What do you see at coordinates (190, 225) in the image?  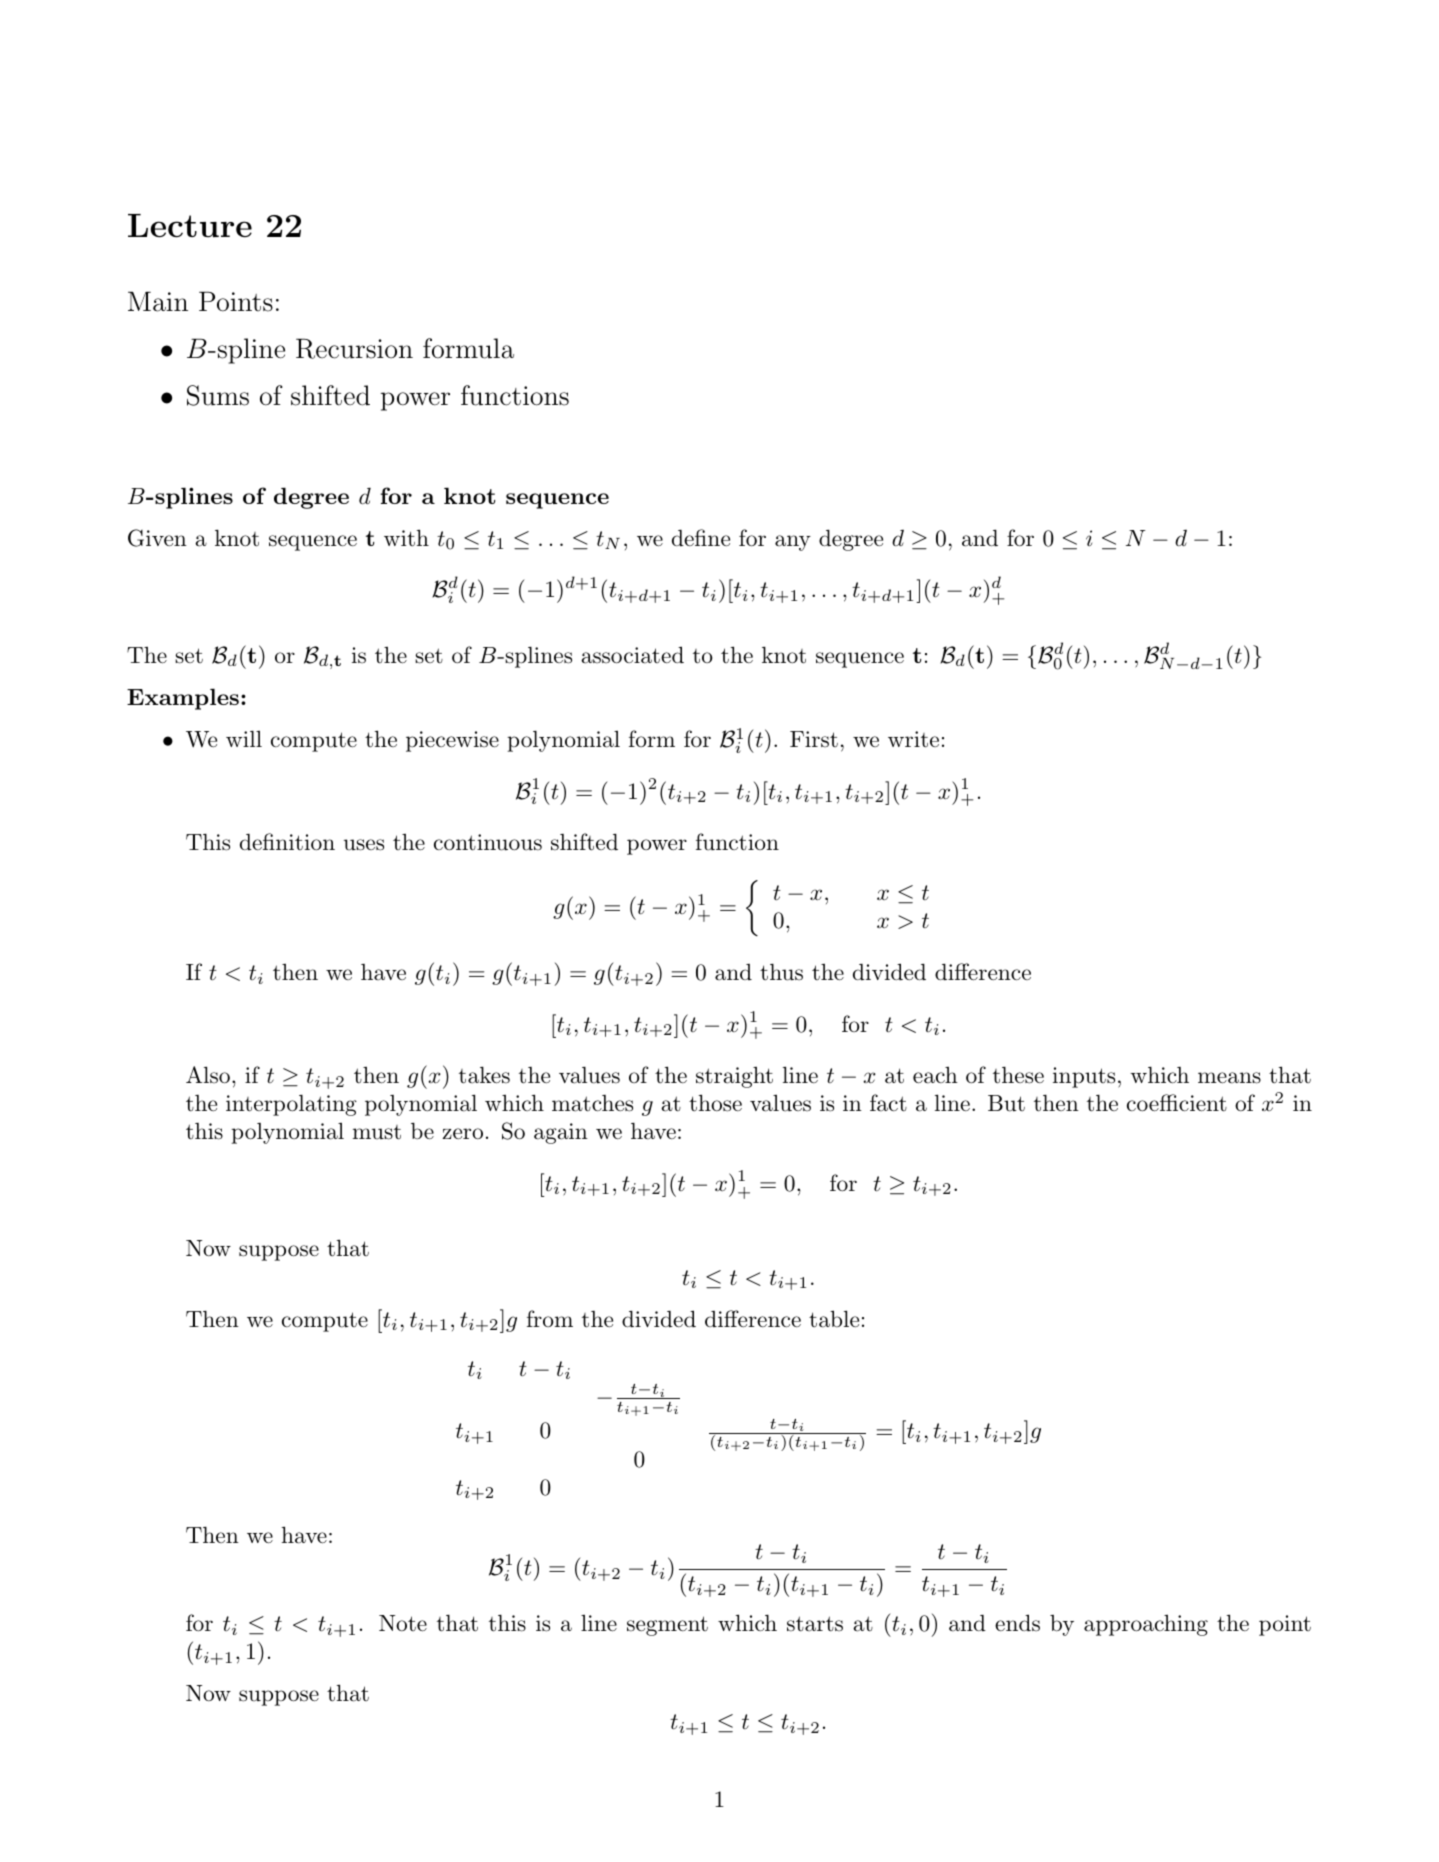 I see `Lecture` at bounding box center [190, 225].
